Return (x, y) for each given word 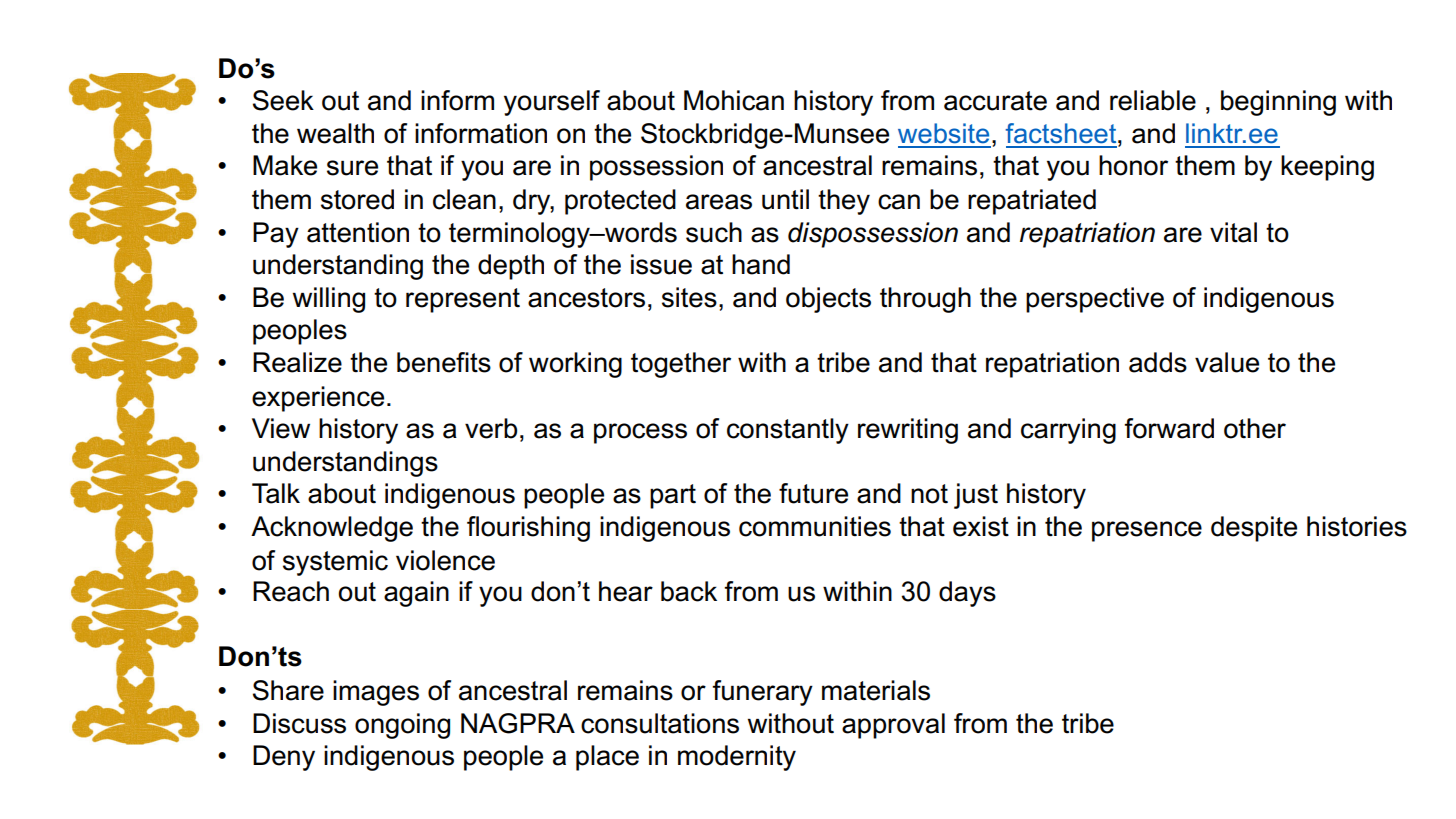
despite (1254, 529)
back (689, 591)
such (714, 232)
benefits (444, 362)
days (967, 594)
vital (1233, 232)
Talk (276, 493)
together (681, 365)
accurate (995, 101)
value (1227, 362)
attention (358, 232)
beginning (1278, 103)
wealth (335, 133)
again (416, 594)
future (813, 493)
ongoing (402, 726)
